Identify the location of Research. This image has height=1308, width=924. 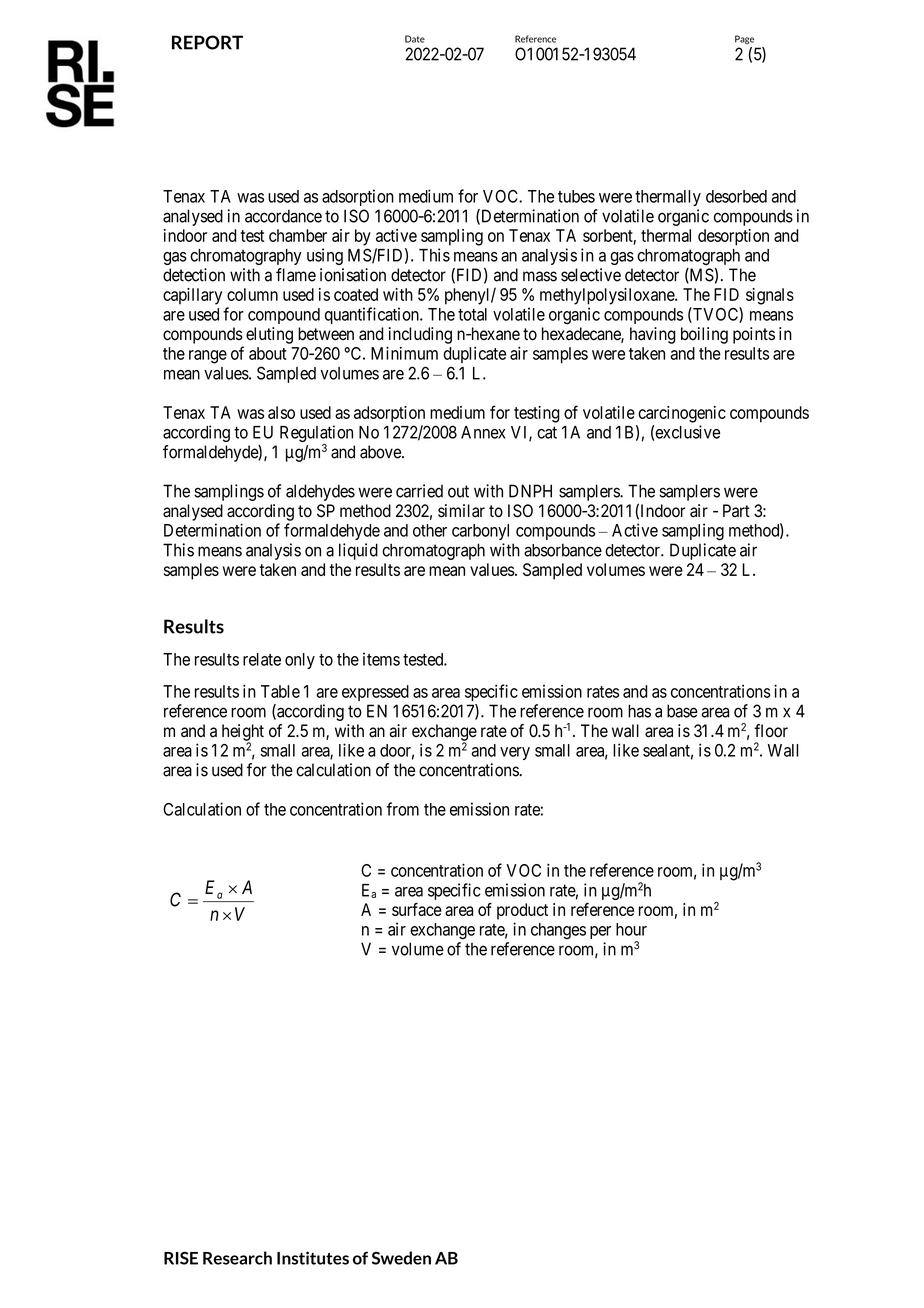
(237, 1258).
